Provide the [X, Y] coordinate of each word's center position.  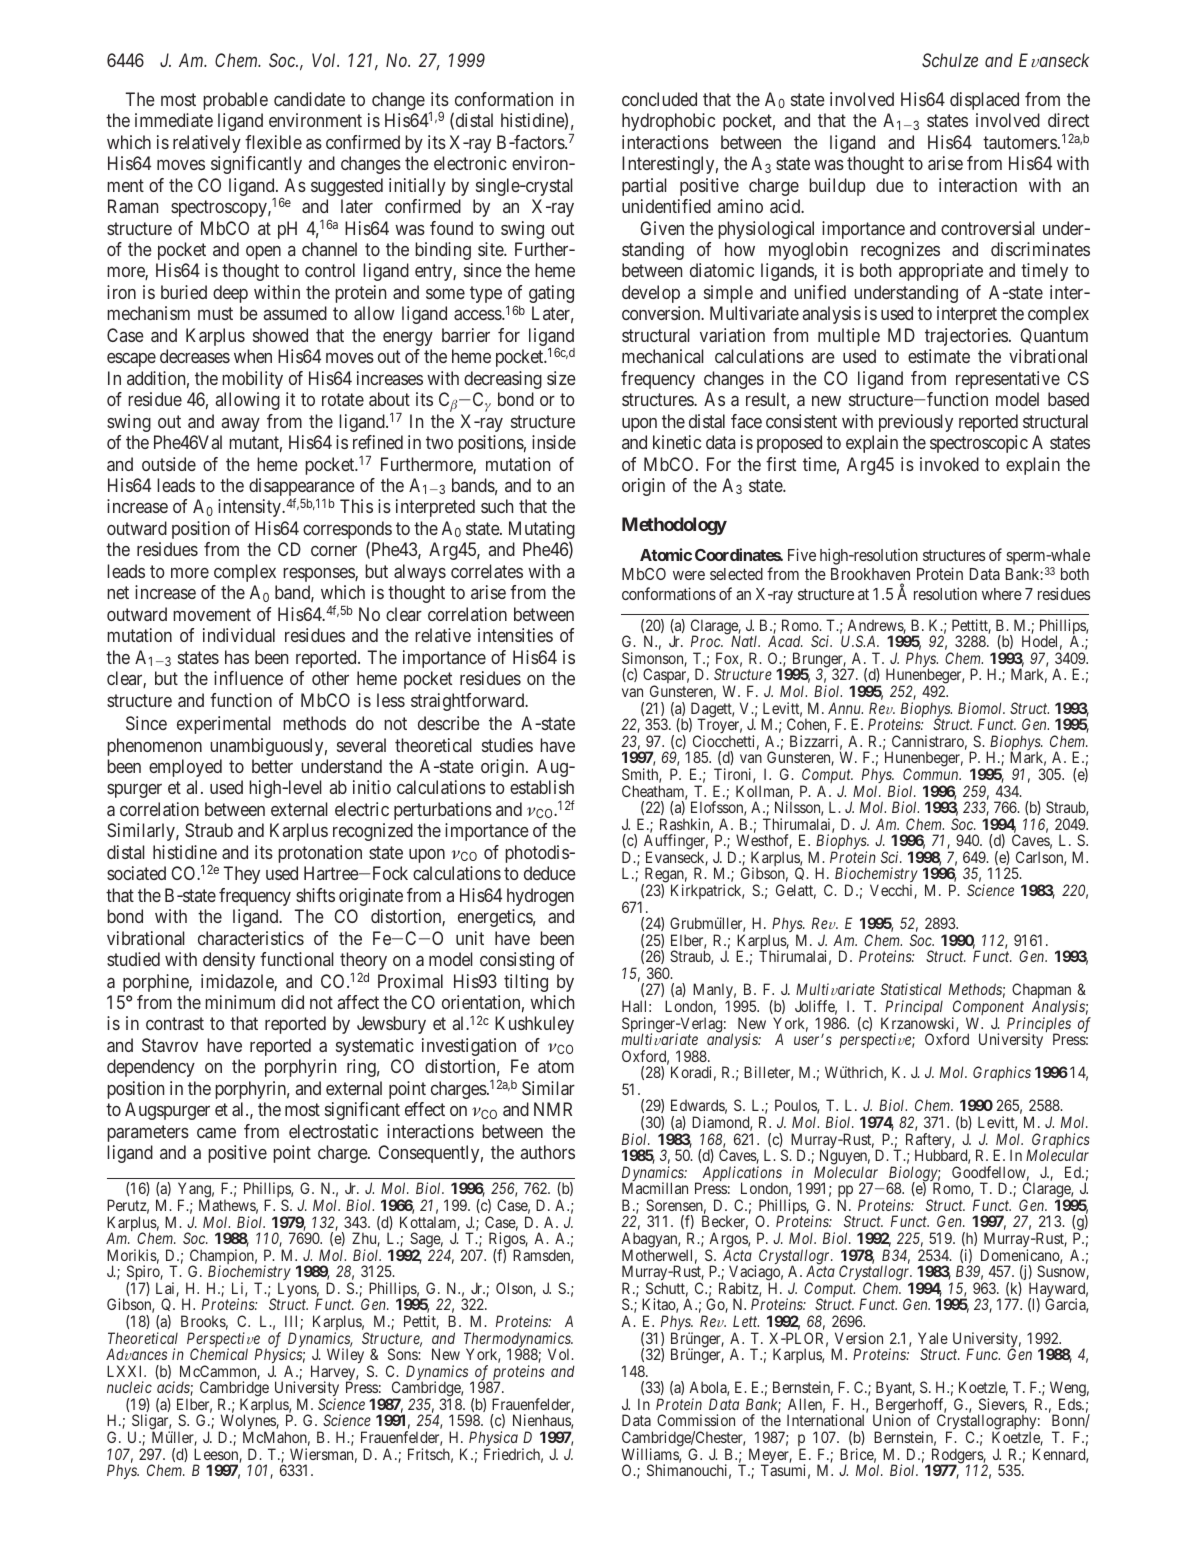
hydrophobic [668, 122]
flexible [273, 142]
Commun [932, 774]
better [272, 766]
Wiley [345, 1355]
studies [507, 745]
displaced [984, 101]
